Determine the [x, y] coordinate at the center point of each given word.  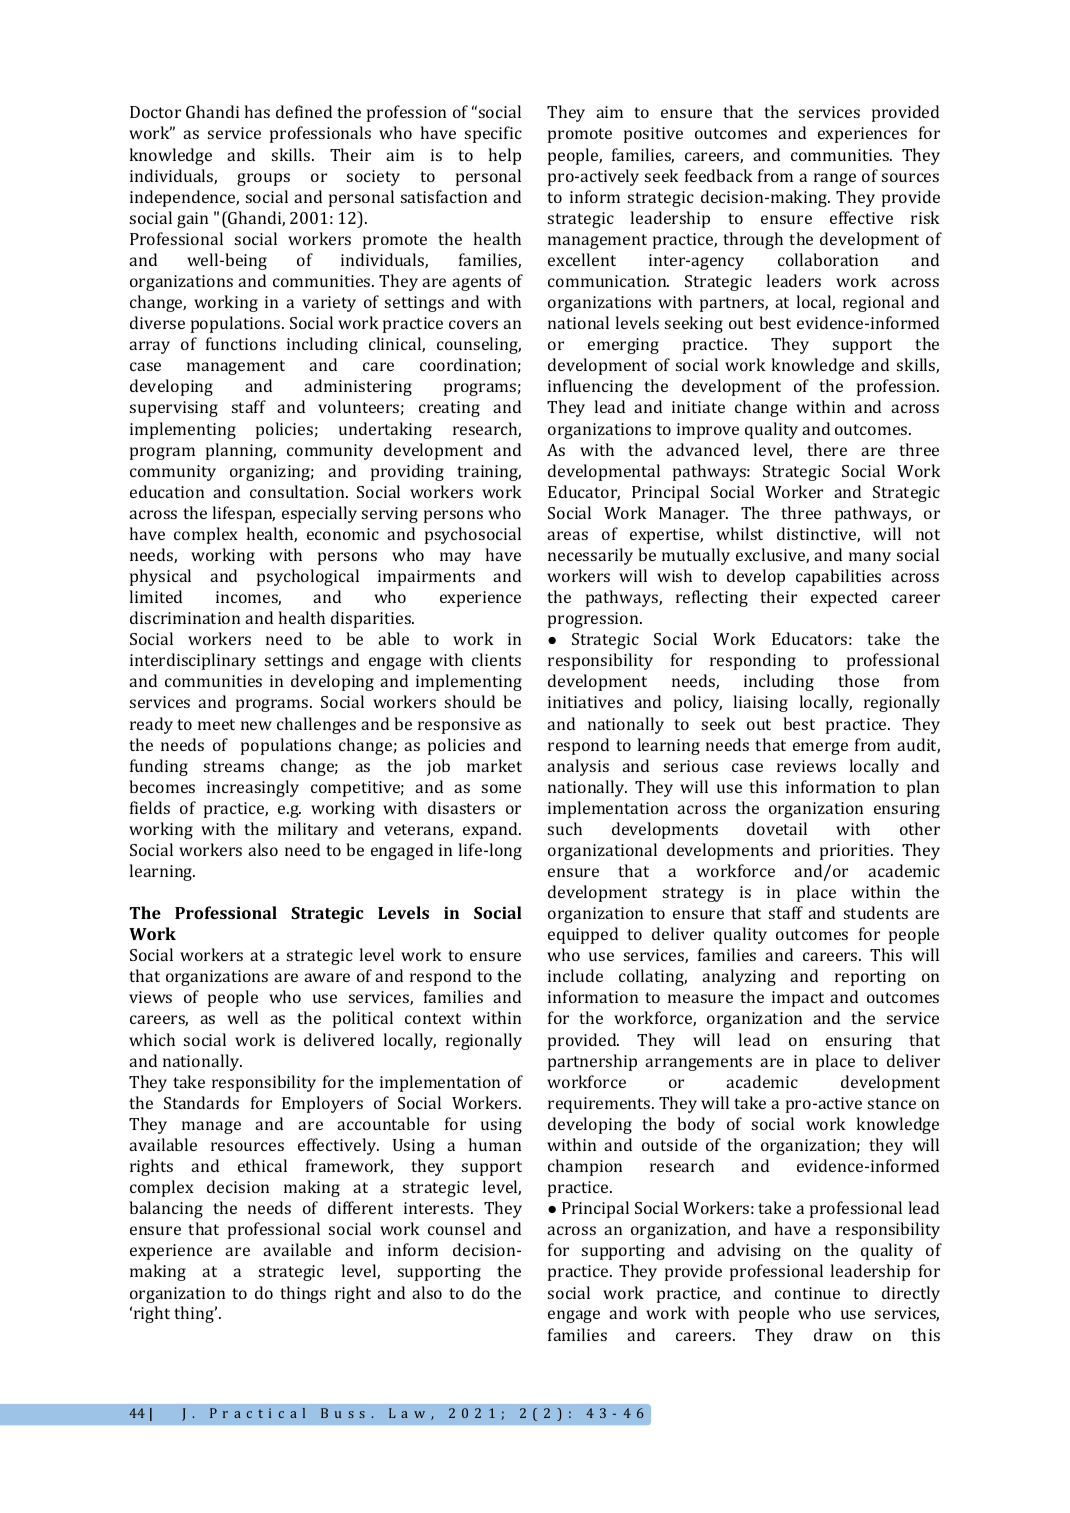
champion [585, 1167]
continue [807, 1293]
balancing [166, 1209]
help [505, 156]
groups [263, 179]
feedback [719, 175]
